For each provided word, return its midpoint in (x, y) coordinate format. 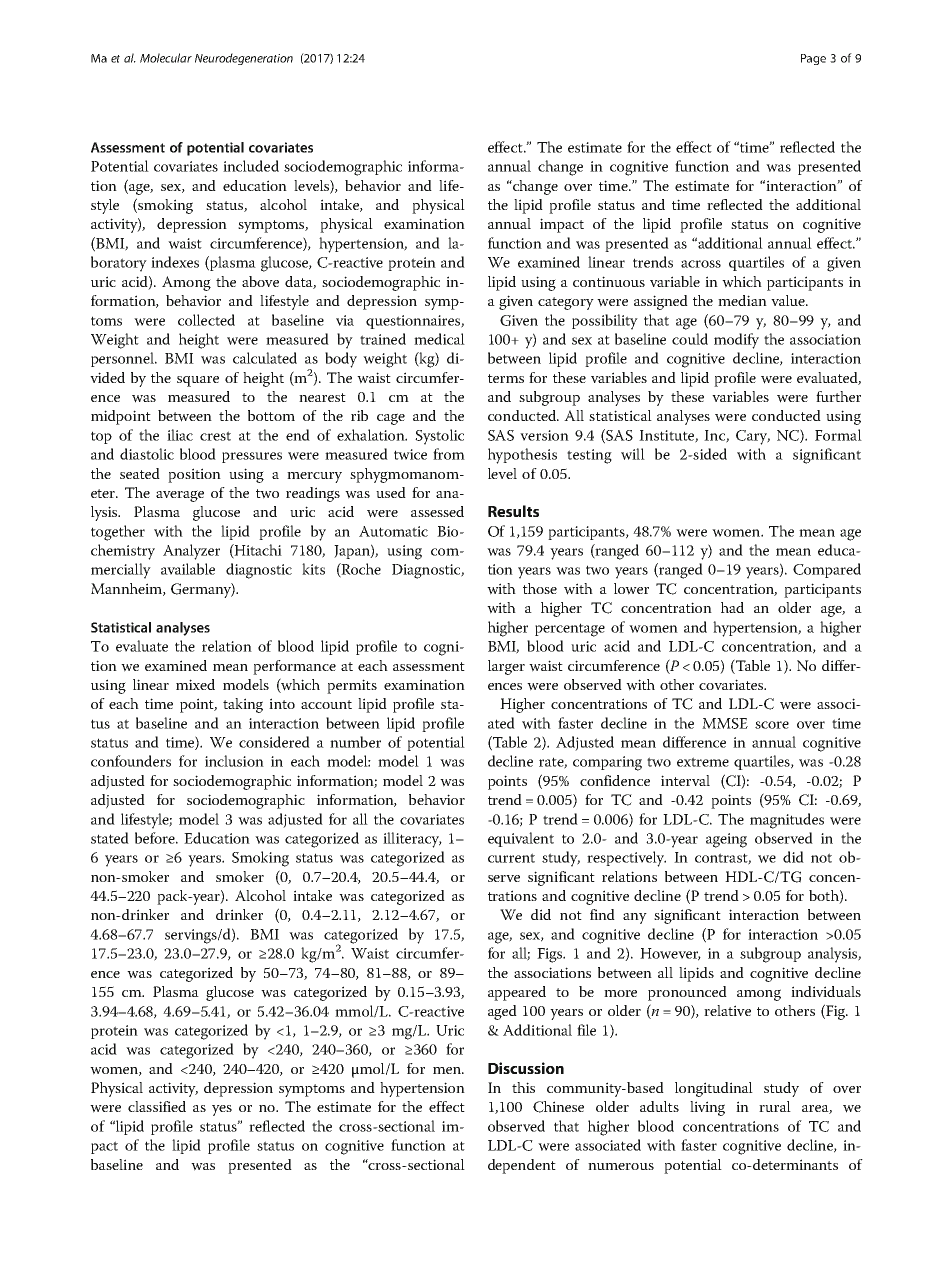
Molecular (166, 58)
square (198, 381)
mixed (195, 684)
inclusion (234, 761)
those (540, 588)
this (523, 1087)
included (251, 166)
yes (222, 1110)
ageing (726, 840)
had (732, 607)
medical (439, 339)
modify (736, 341)
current (511, 858)
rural (775, 1106)
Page (813, 59)
